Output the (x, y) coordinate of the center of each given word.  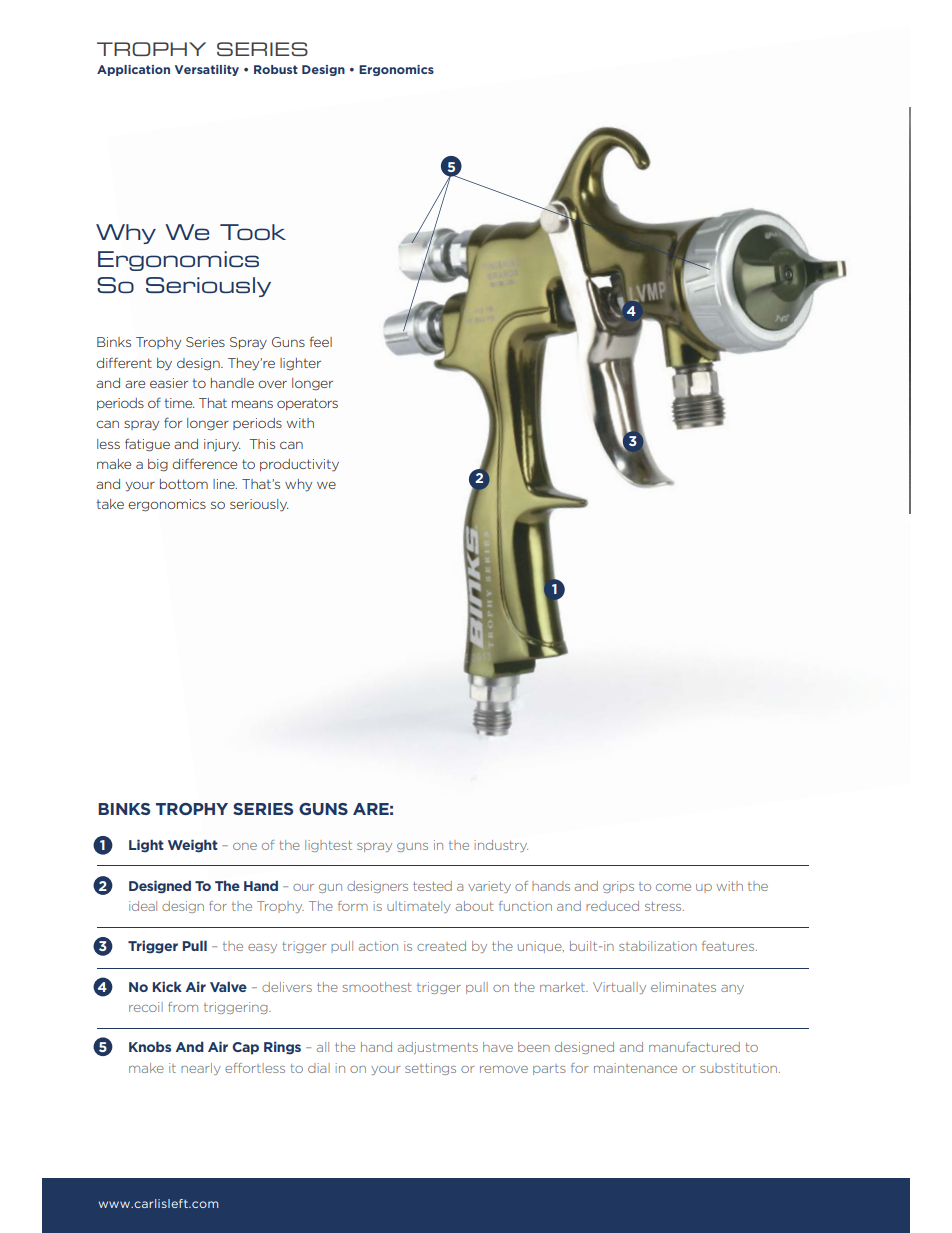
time (179, 403)
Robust (276, 69)
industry (501, 846)
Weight (193, 846)
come (673, 887)
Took (253, 232)
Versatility (207, 70)
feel (321, 342)
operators (307, 404)
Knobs (150, 1046)
